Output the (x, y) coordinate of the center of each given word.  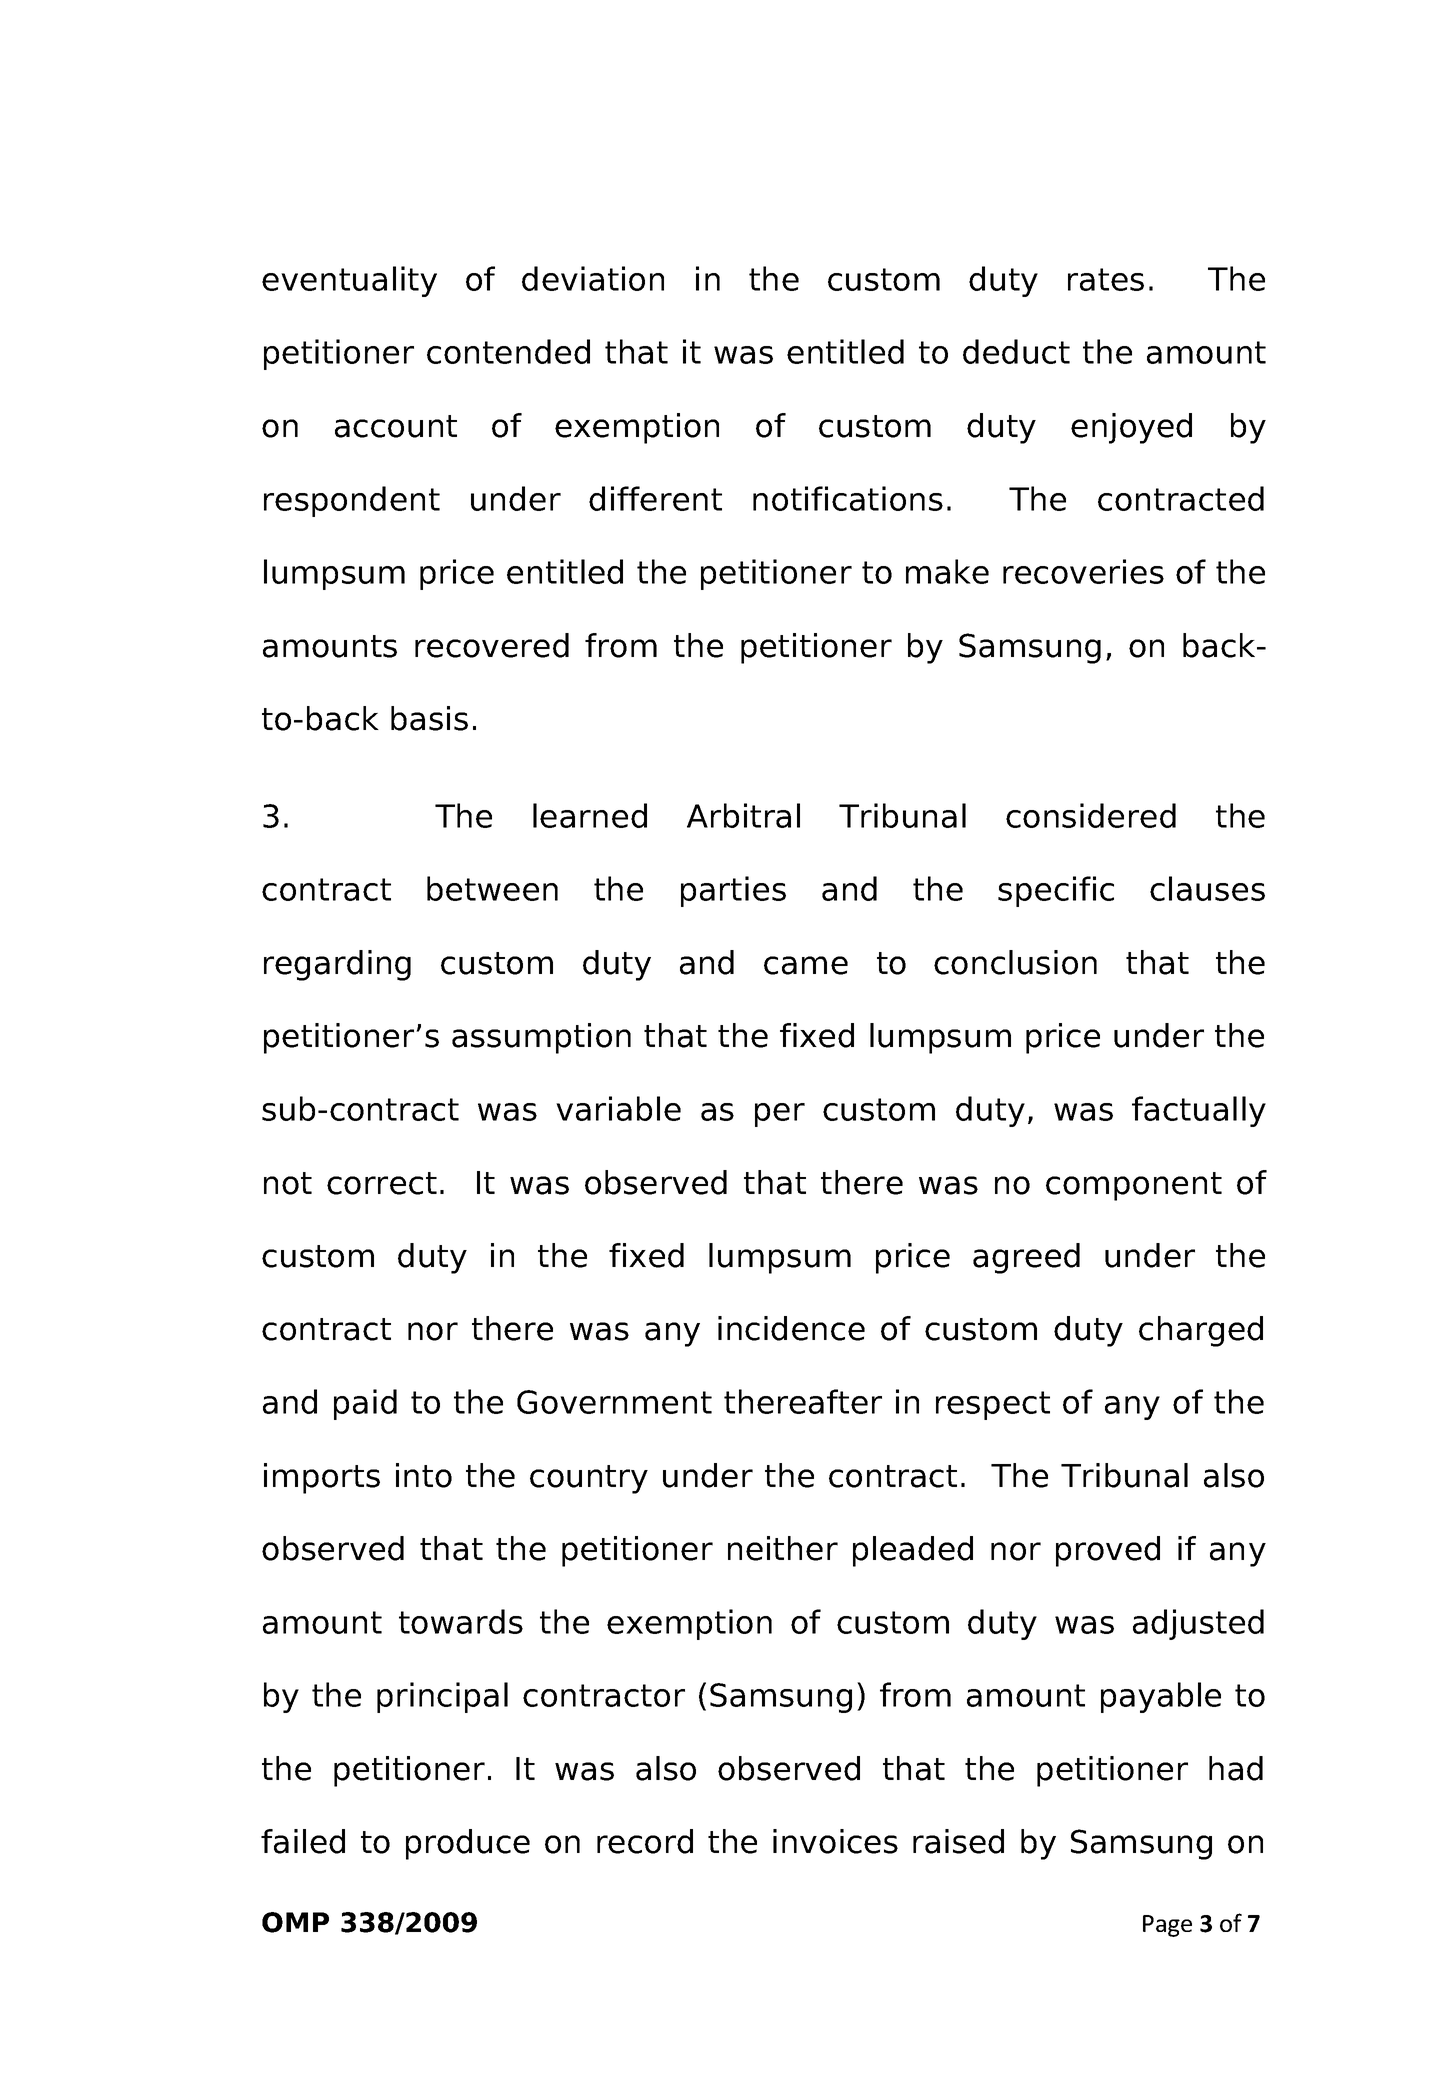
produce (468, 1844)
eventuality (349, 281)
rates (1106, 279)
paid (365, 1404)
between (492, 888)
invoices (835, 1841)
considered (1091, 815)
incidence (791, 1328)
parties (733, 891)
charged (1201, 1331)
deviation (593, 278)
